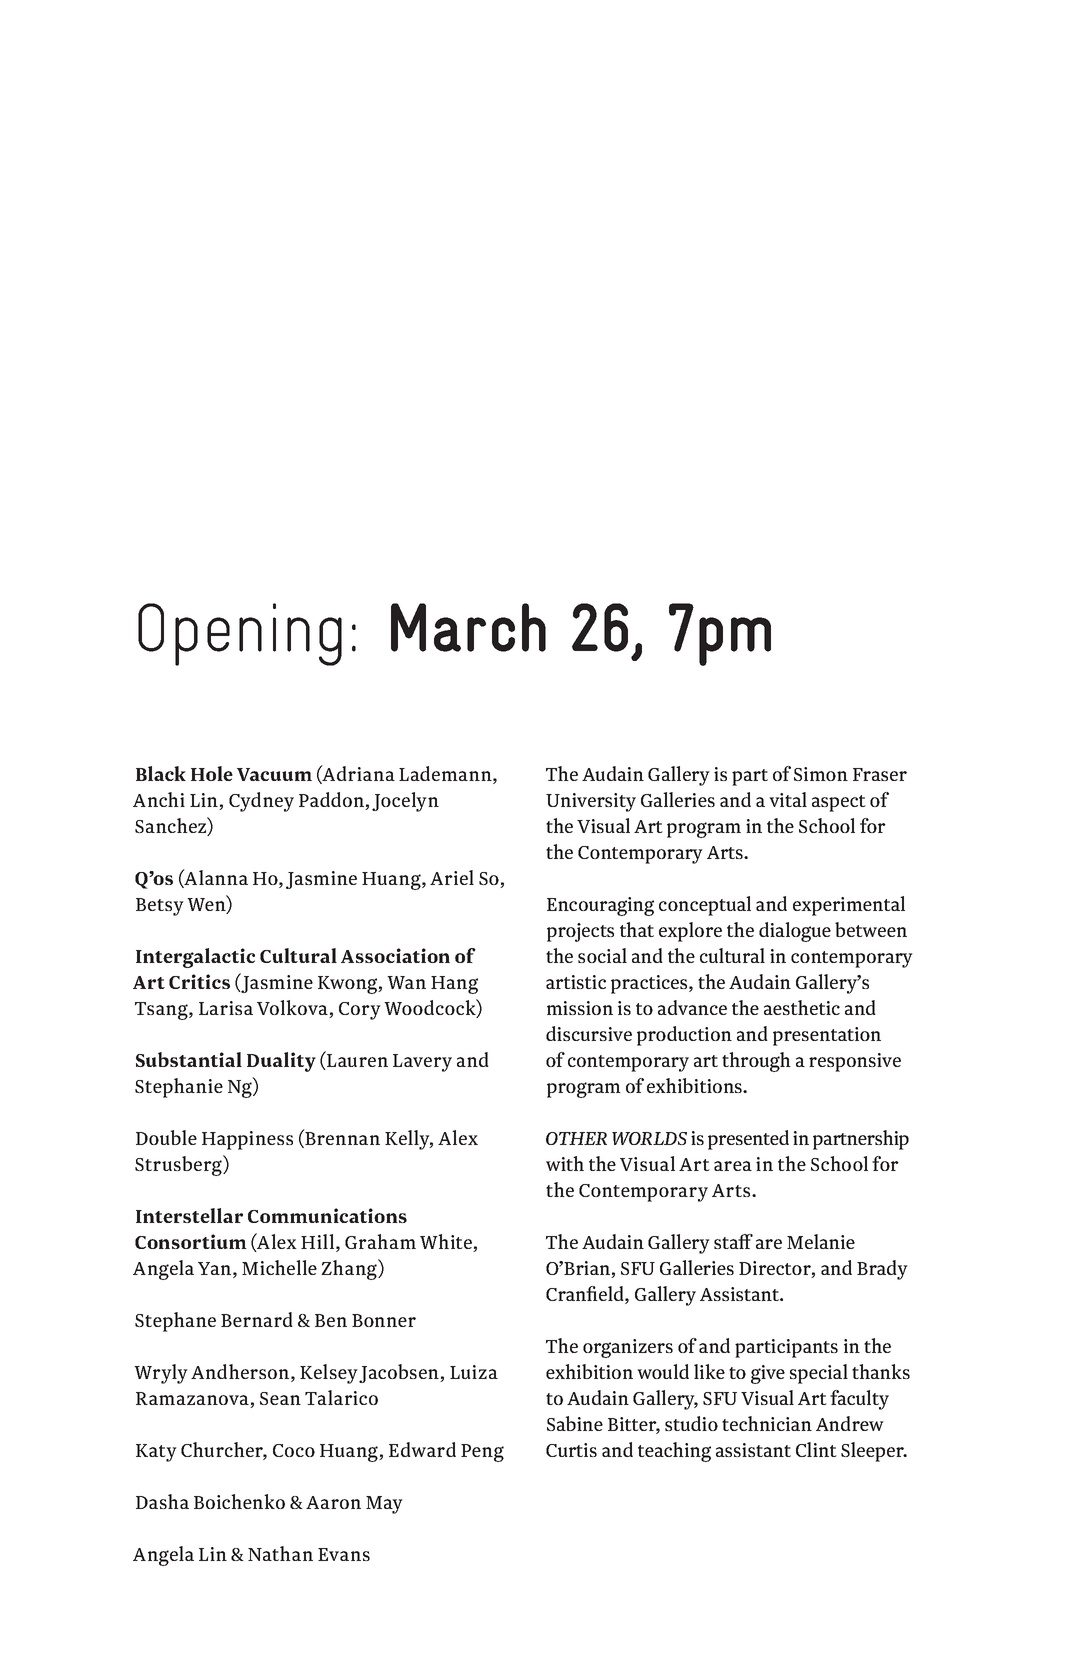 The image size is (1084, 1675). What do you see at coordinates (580, 932) in the page?
I see `projects` at bounding box center [580, 932].
